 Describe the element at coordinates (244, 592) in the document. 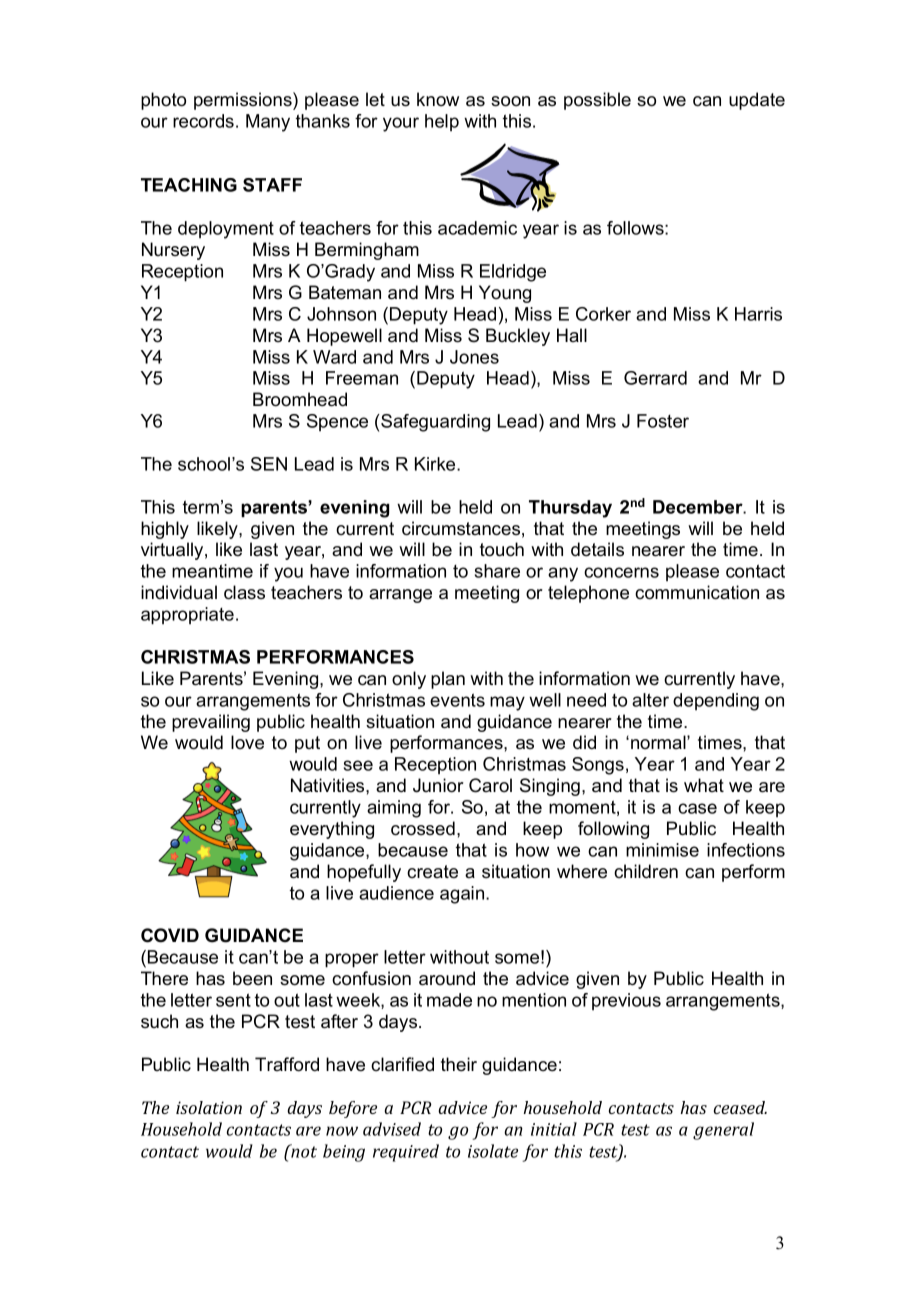

I see `class` at that location.
